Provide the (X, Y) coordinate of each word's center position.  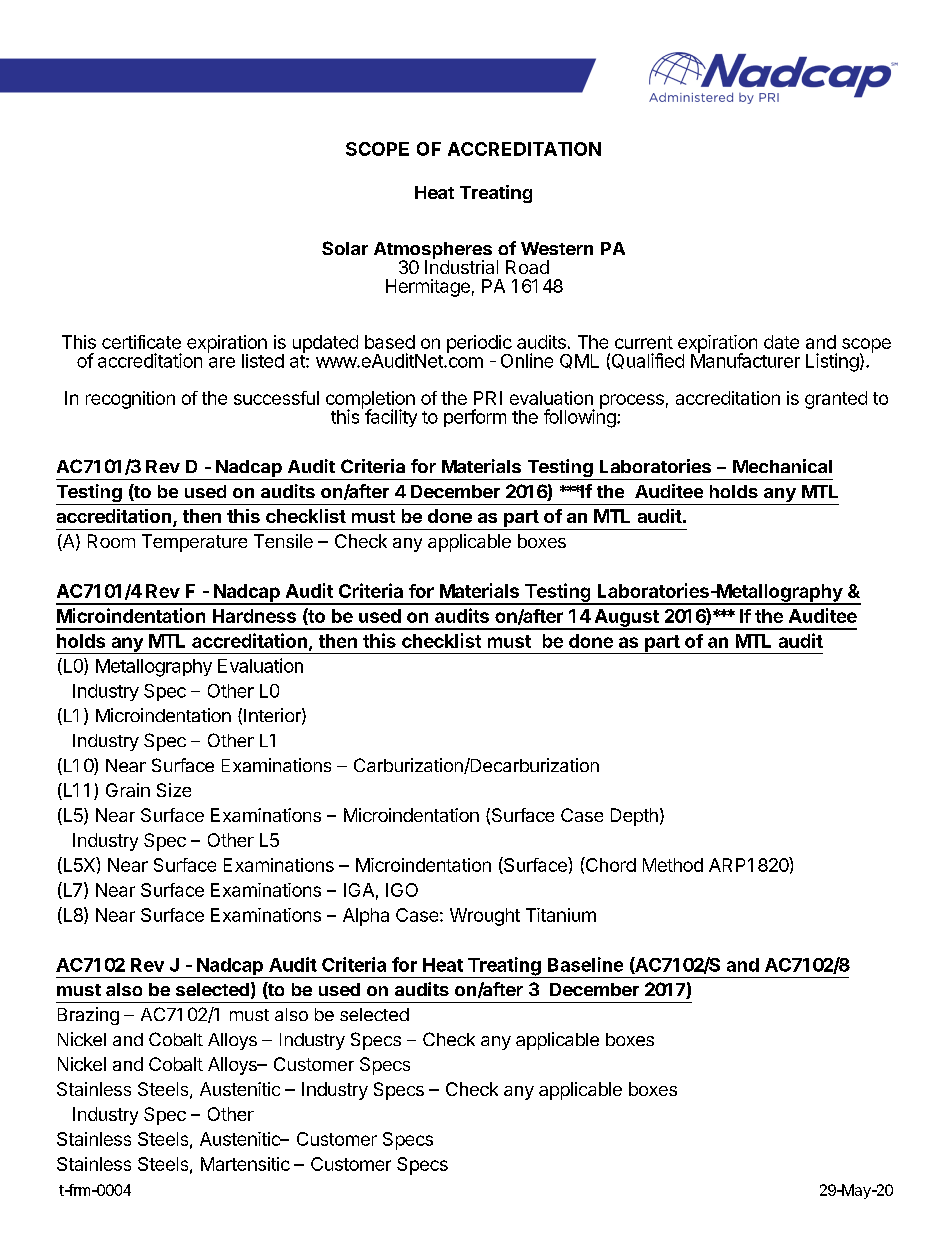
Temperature (194, 543)
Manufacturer (745, 359)
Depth (634, 817)
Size (174, 790)
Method (673, 865)
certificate (141, 342)
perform (475, 418)
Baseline (585, 964)
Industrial (461, 266)
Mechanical (782, 466)
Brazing (88, 1016)
